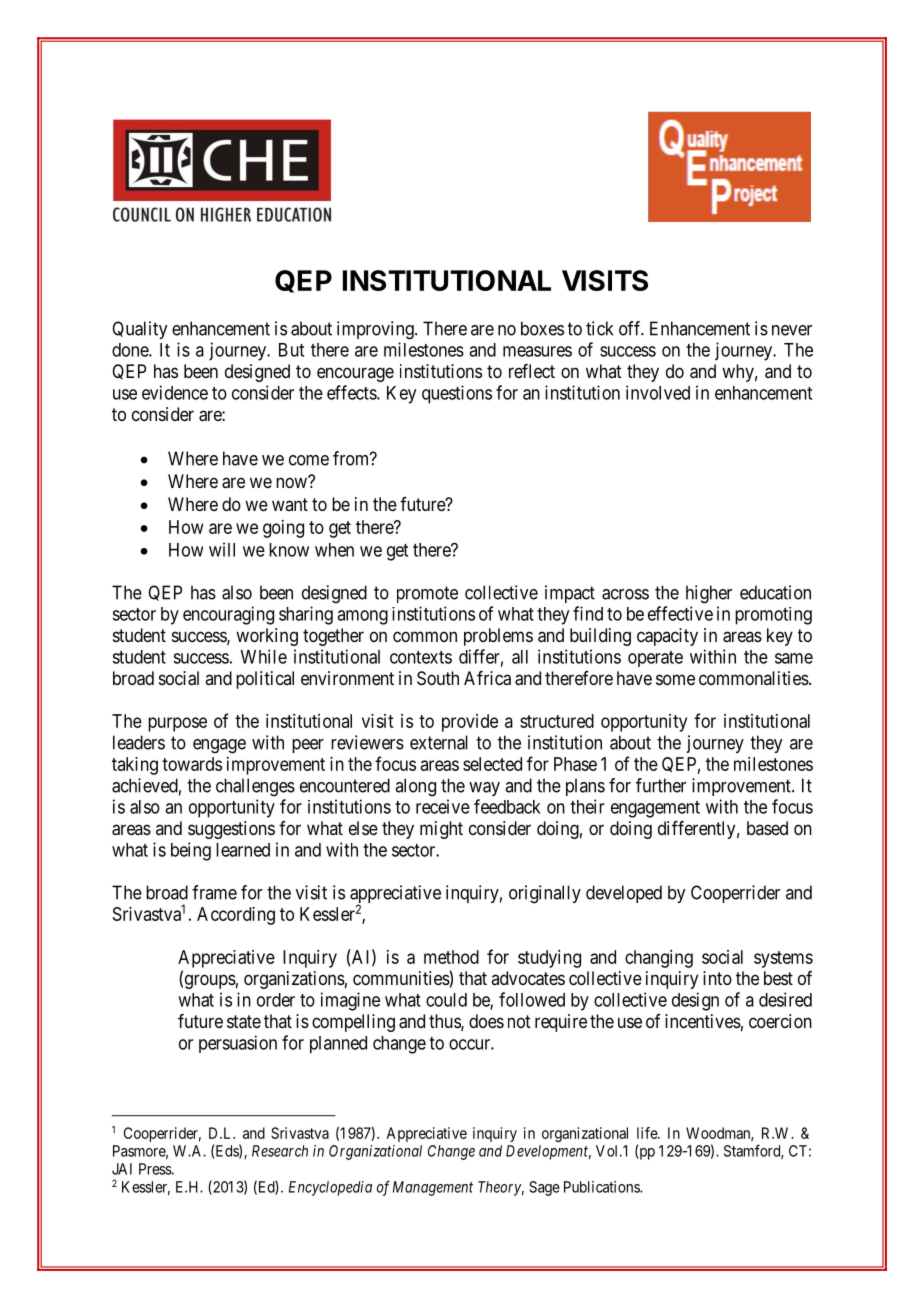 This screenshot has height=1308, width=924. I want to click on questions, so click(457, 394).
